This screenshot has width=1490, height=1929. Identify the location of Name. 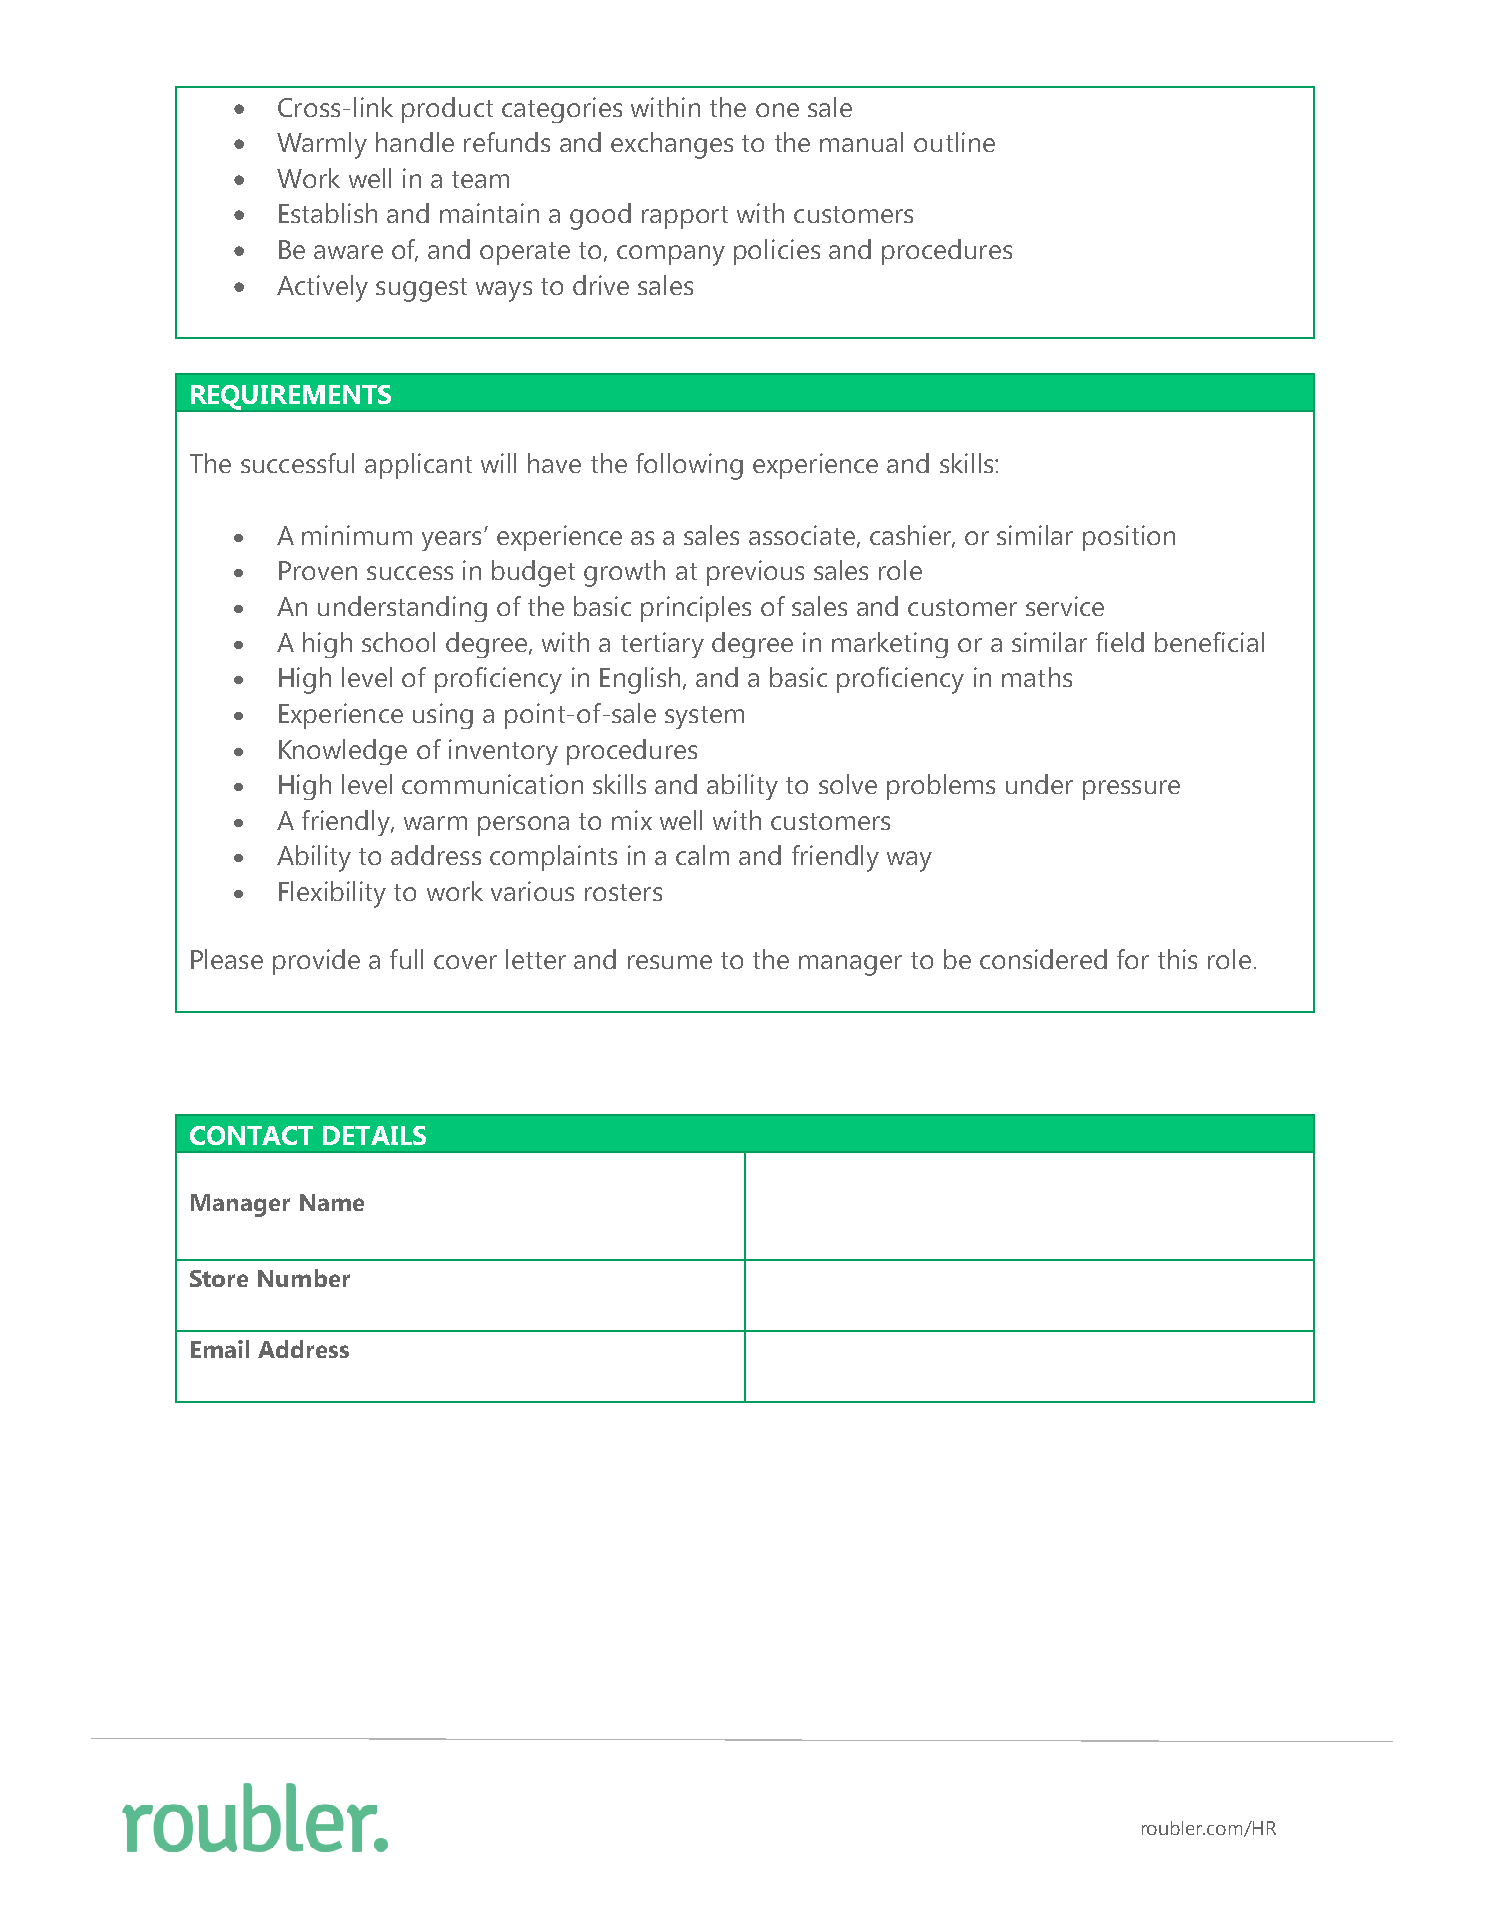
(332, 1202).
